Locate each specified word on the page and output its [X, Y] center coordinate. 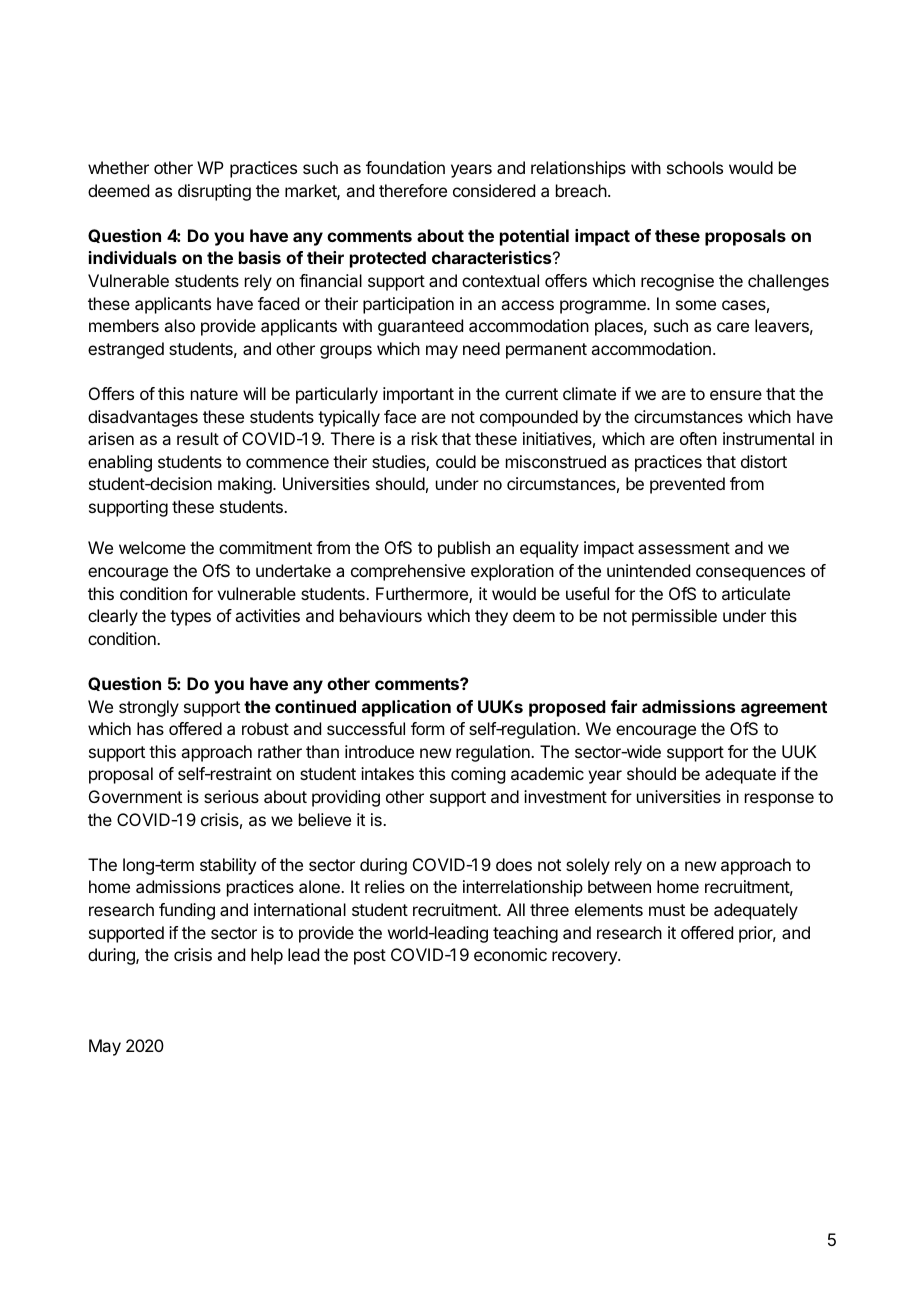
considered [494, 190]
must [667, 910]
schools [695, 167]
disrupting [214, 192]
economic [510, 954]
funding [187, 911]
